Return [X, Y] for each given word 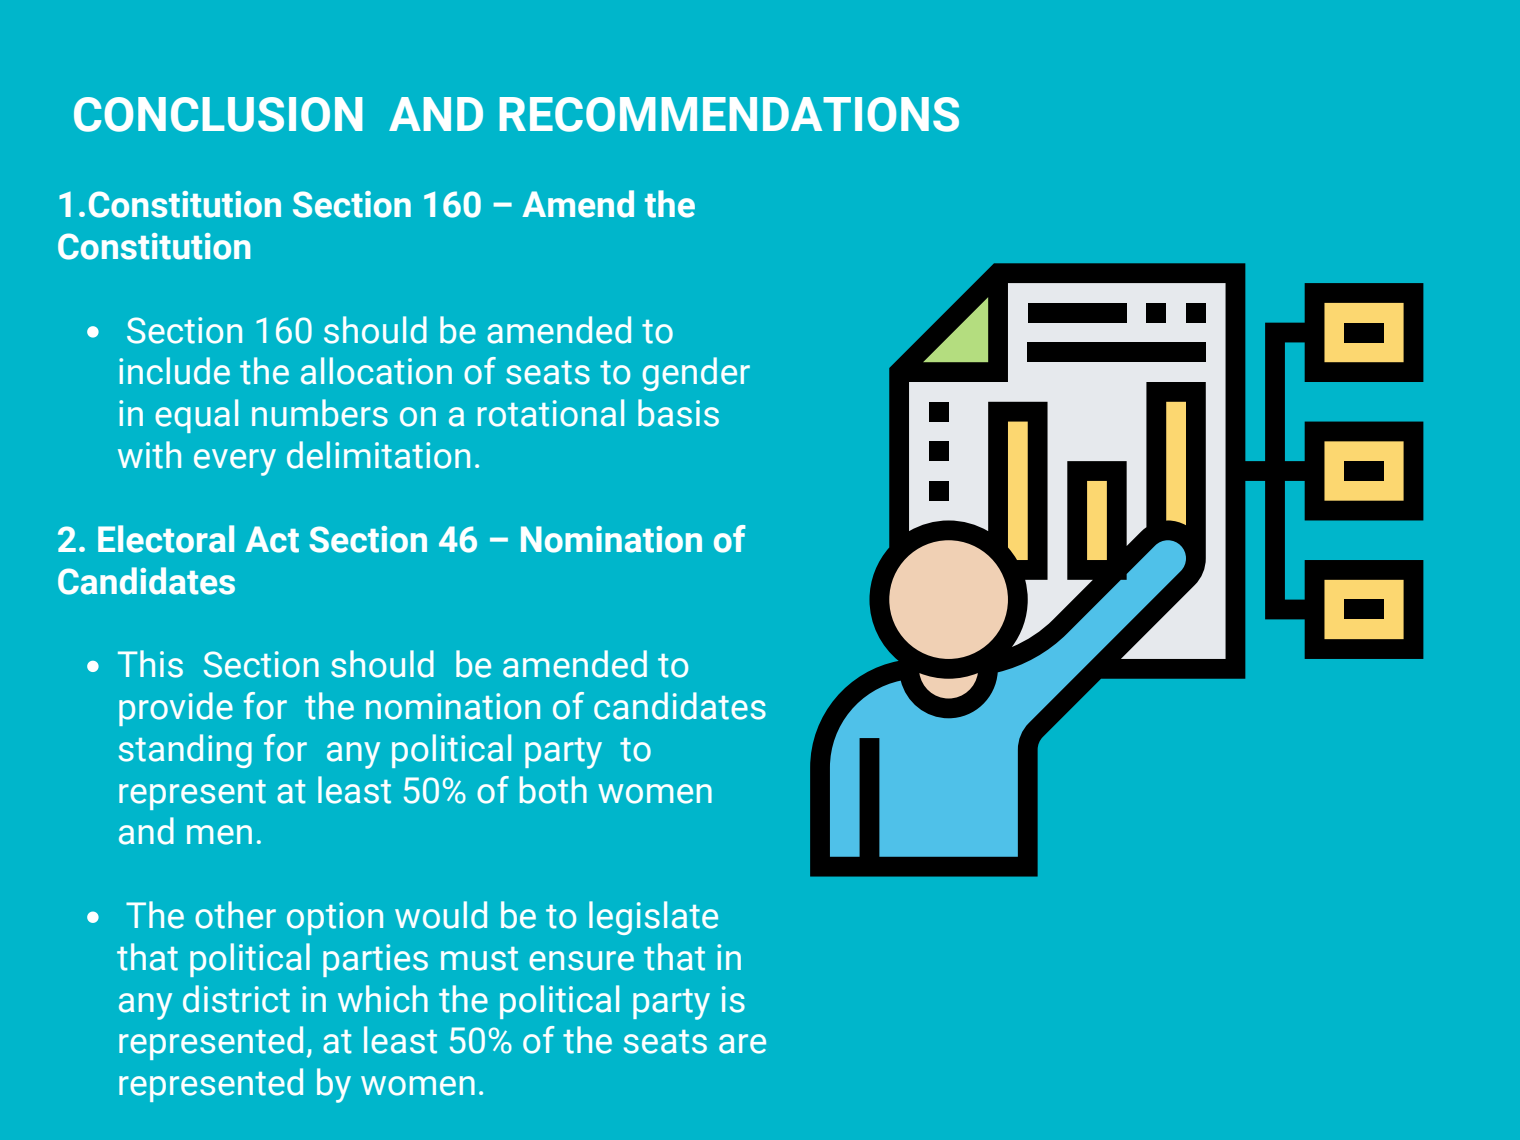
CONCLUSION [218, 114]
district [236, 999]
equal [196, 416]
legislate [653, 918]
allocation [376, 371]
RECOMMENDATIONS [729, 114]
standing [185, 751]
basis [678, 413]
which [383, 999]
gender [696, 374]
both [553, 790]
